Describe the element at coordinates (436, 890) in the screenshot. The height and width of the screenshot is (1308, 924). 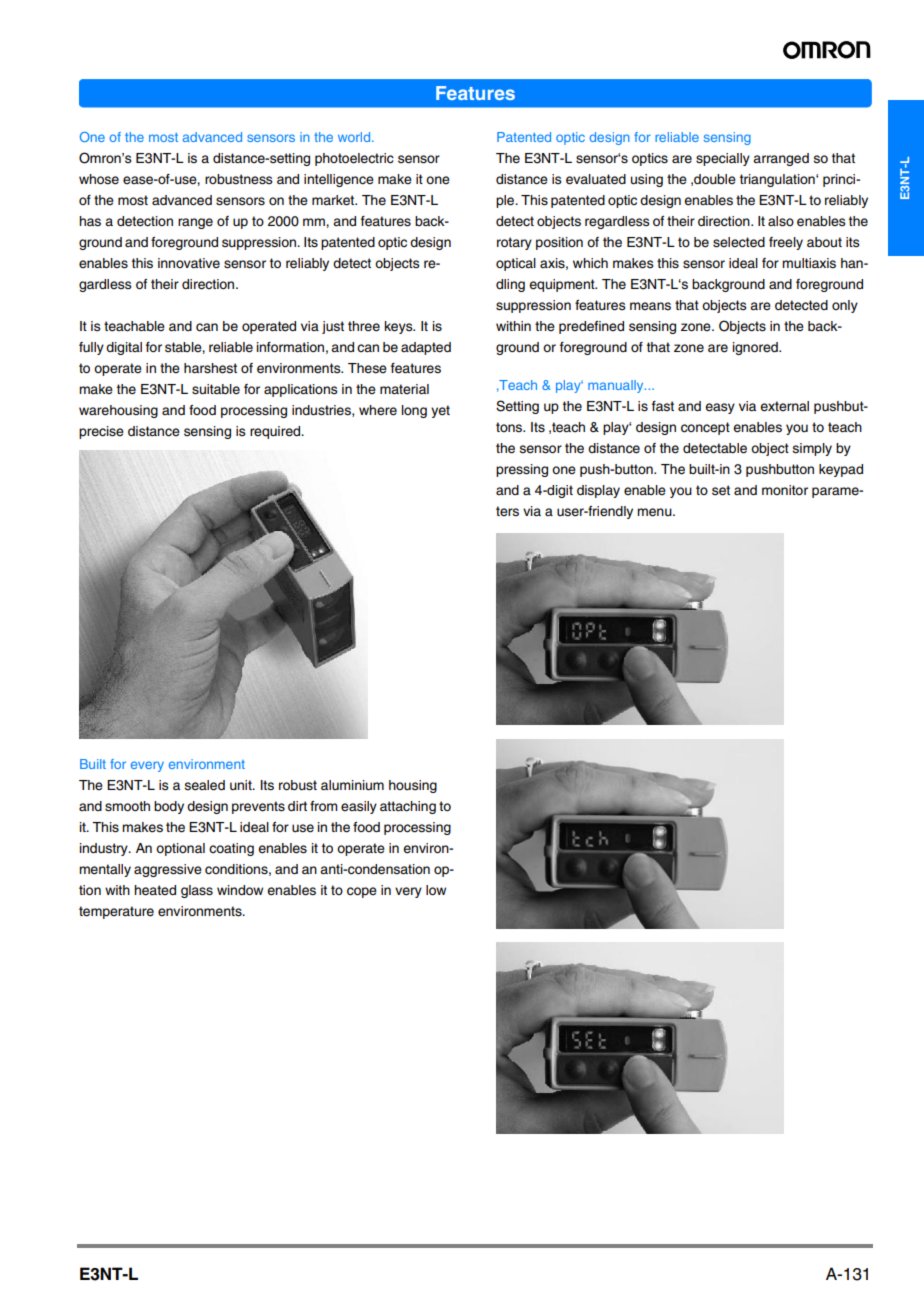
I see `low` at that location.
